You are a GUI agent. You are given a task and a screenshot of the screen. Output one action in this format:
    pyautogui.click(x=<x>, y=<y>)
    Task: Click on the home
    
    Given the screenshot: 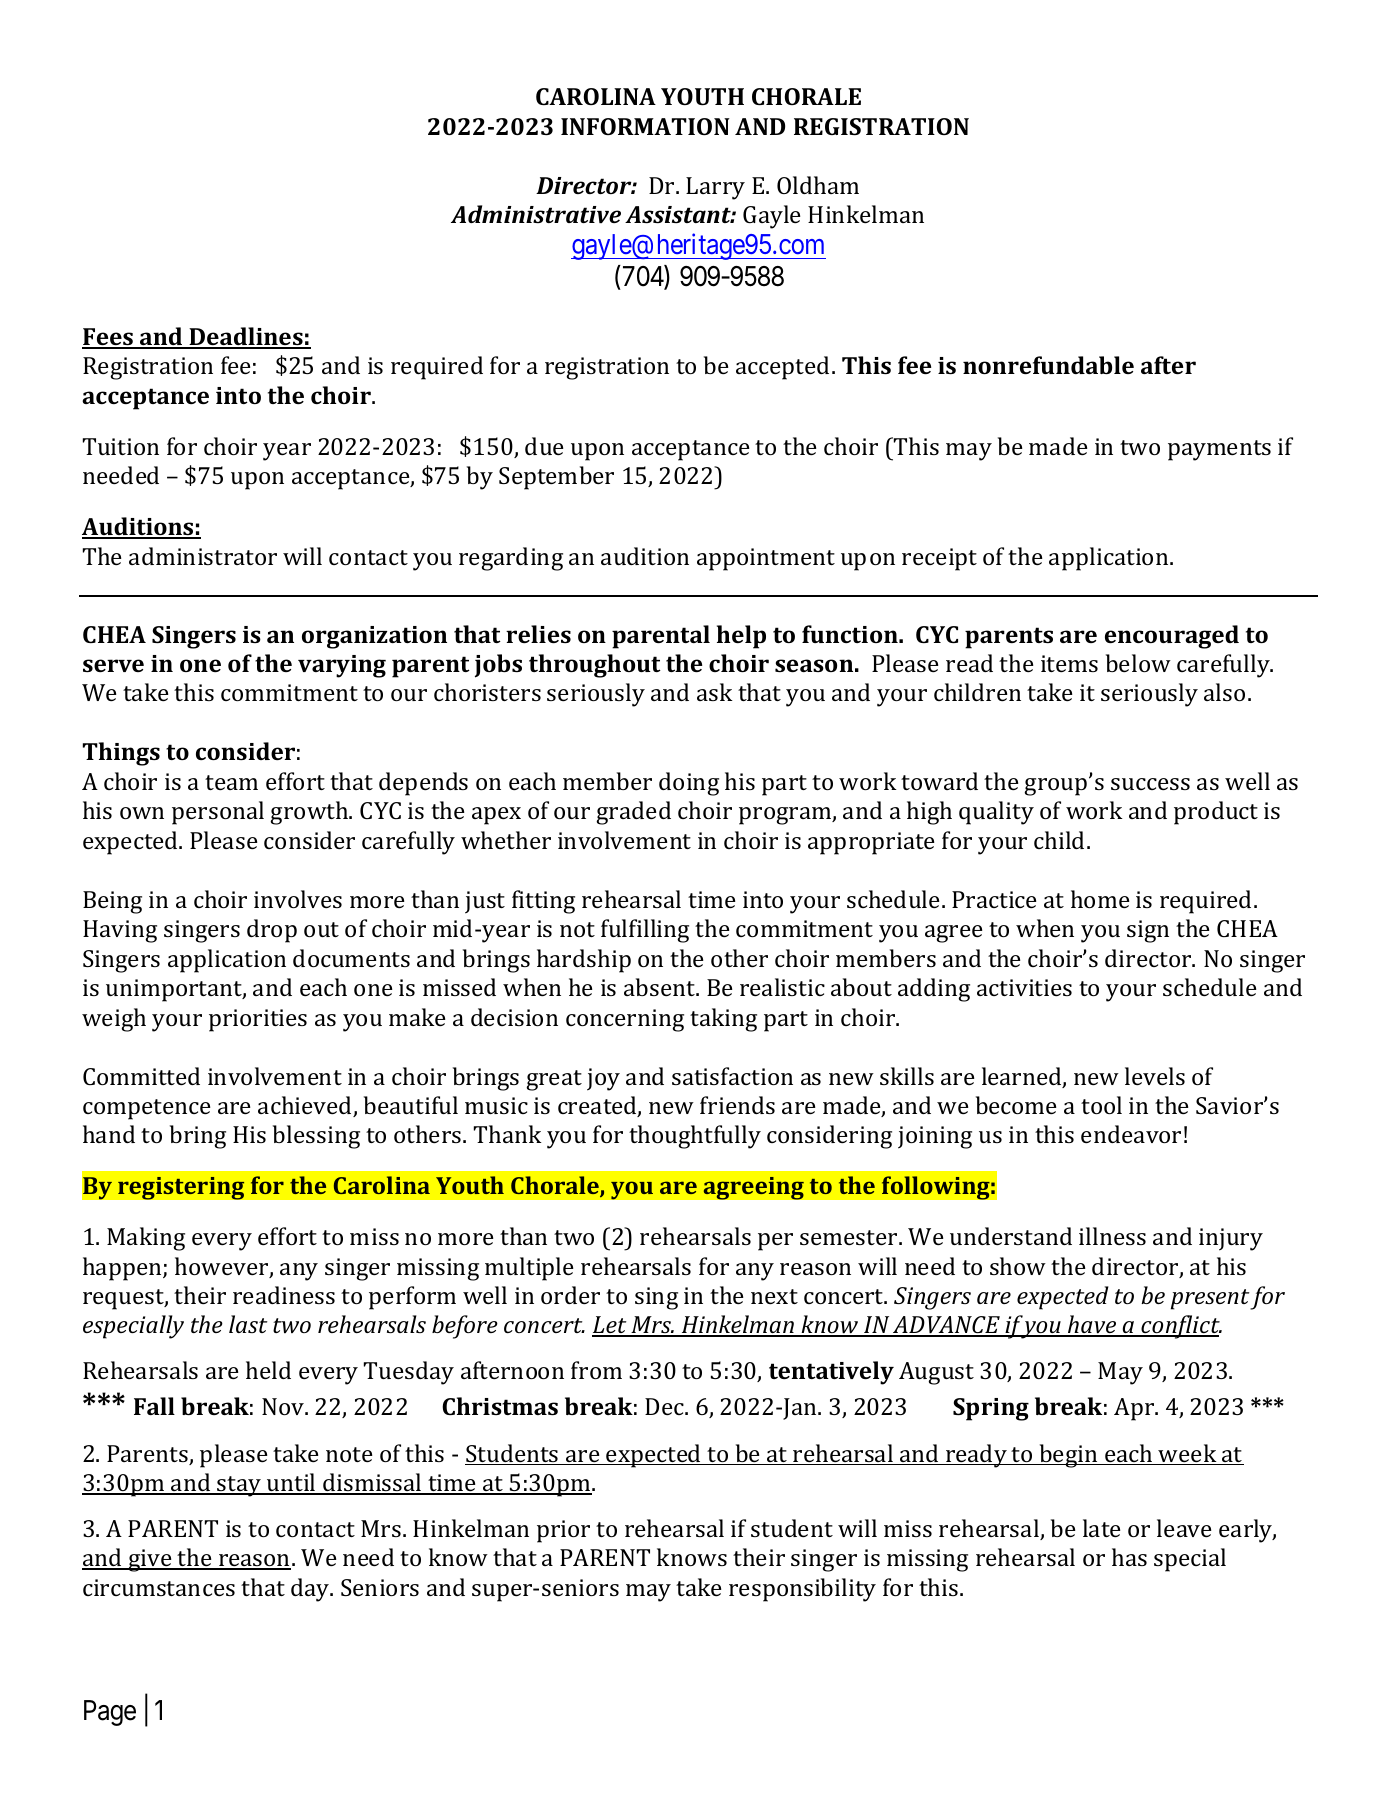 What is the action you would take?
    pyautogui.click(x=1100, y=899)
